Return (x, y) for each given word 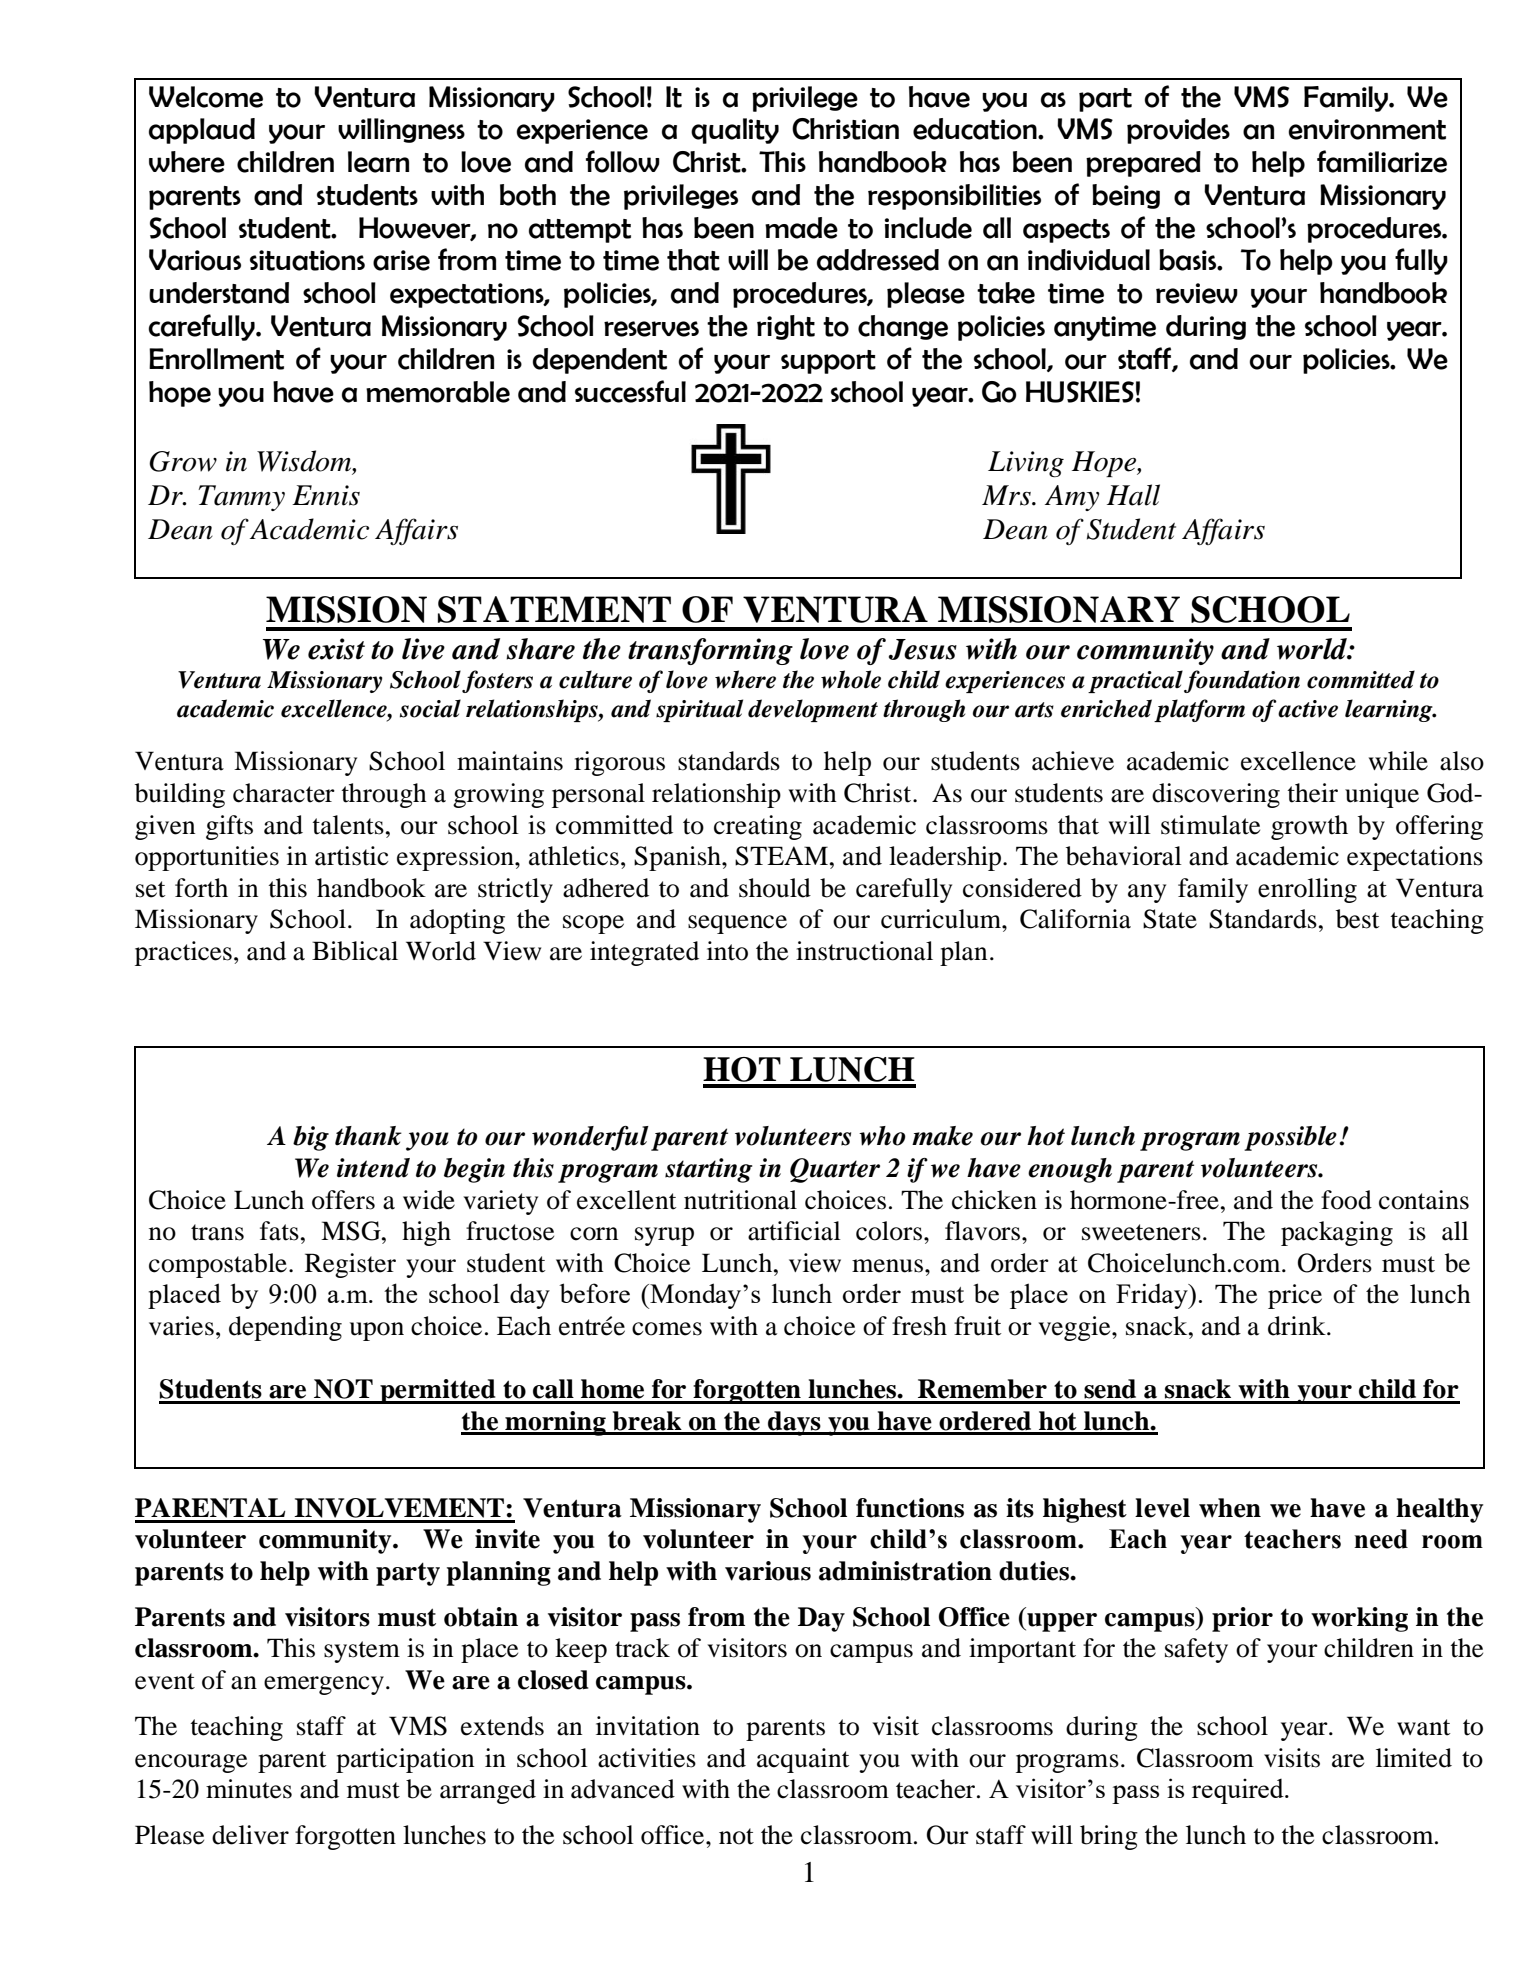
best (1358, 919)
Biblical (355, 951)
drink (1298, 1326)
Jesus (923, 649)
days (794, 1423)
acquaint (803, 1760)
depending (285, 1328)
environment (1367, 129)
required (1239, 1791)
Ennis (326, 495)
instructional (864, 951)
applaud (202, 131)
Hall (1133, 495)
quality (735, 131)
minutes (249, 1789)
